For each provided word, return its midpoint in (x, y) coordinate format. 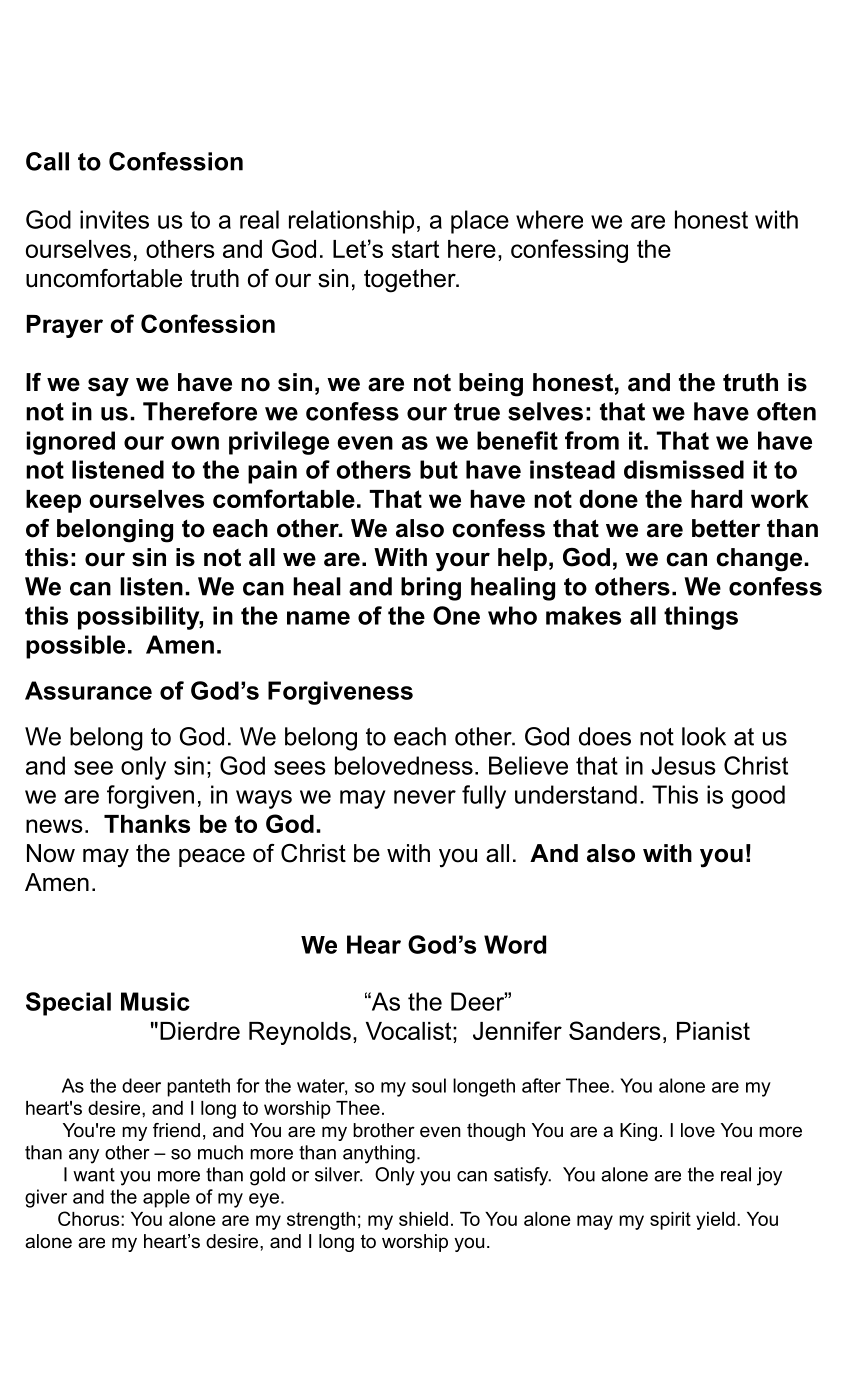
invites (114, 219)
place (480, 222)
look (704, 736)
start (415, 249)
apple (166, 1198)
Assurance (88, 690)
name (318, 618)
